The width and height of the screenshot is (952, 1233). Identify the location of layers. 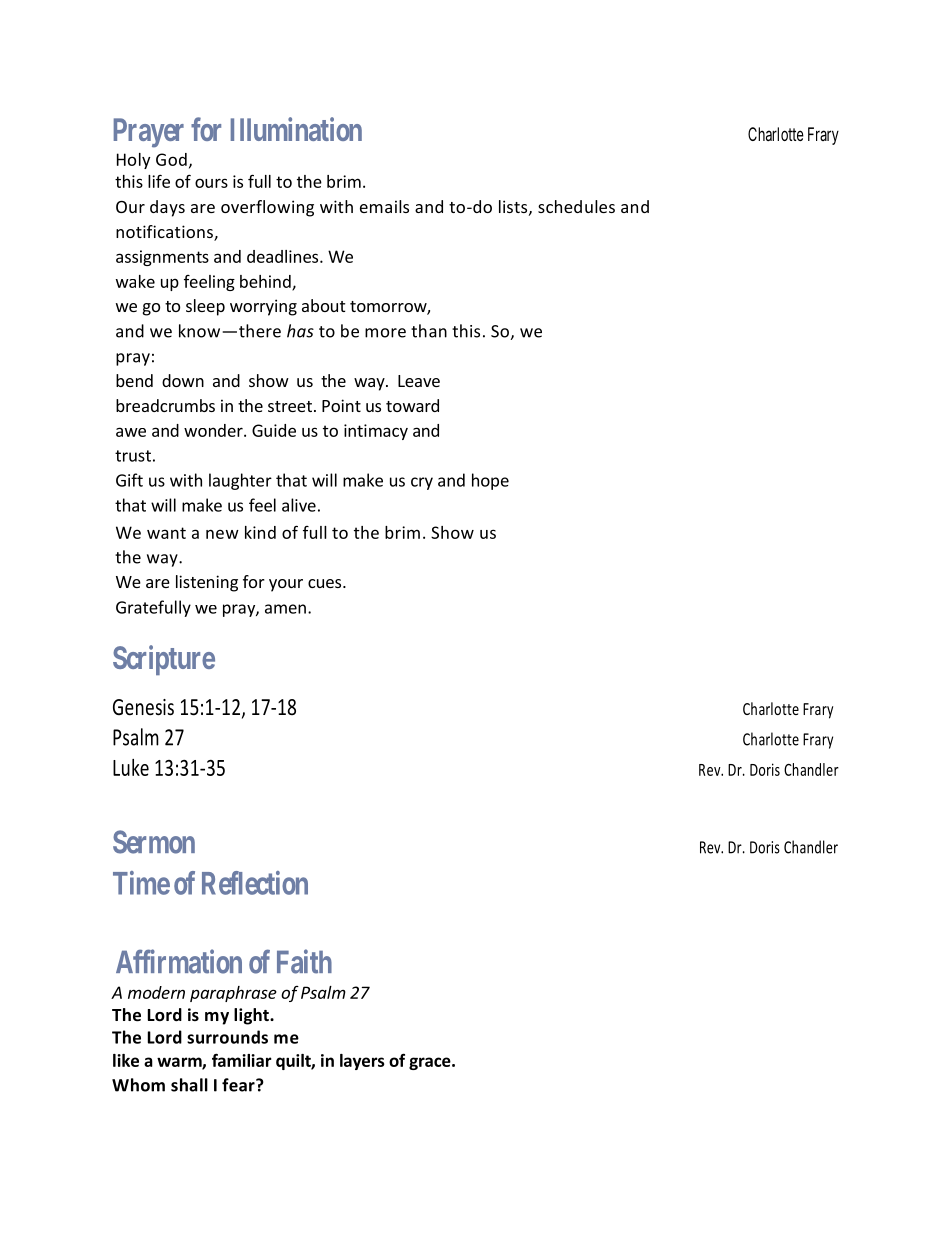
(362, 1062).
